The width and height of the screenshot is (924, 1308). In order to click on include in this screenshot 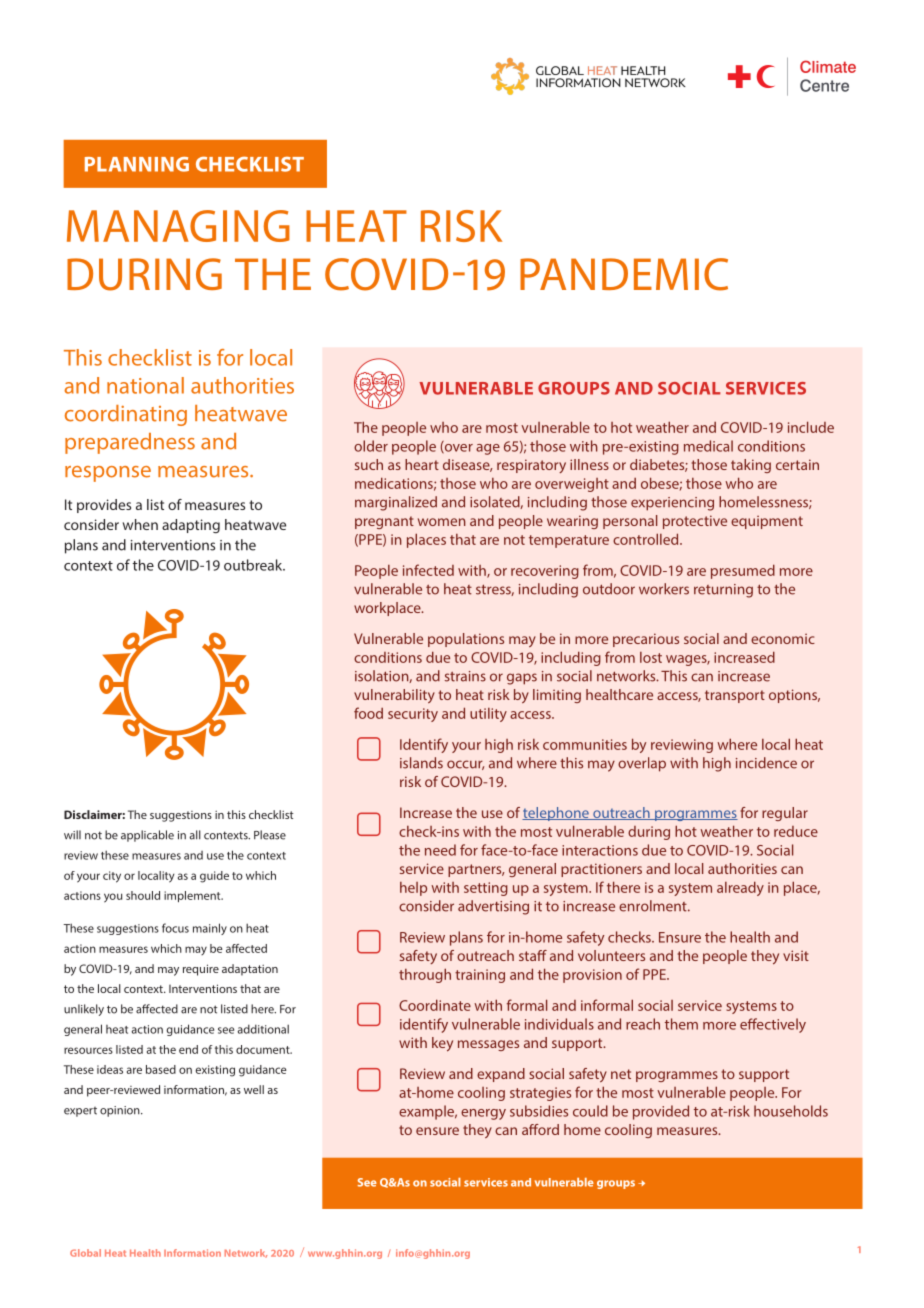, I will do `click(811, 427)`.
